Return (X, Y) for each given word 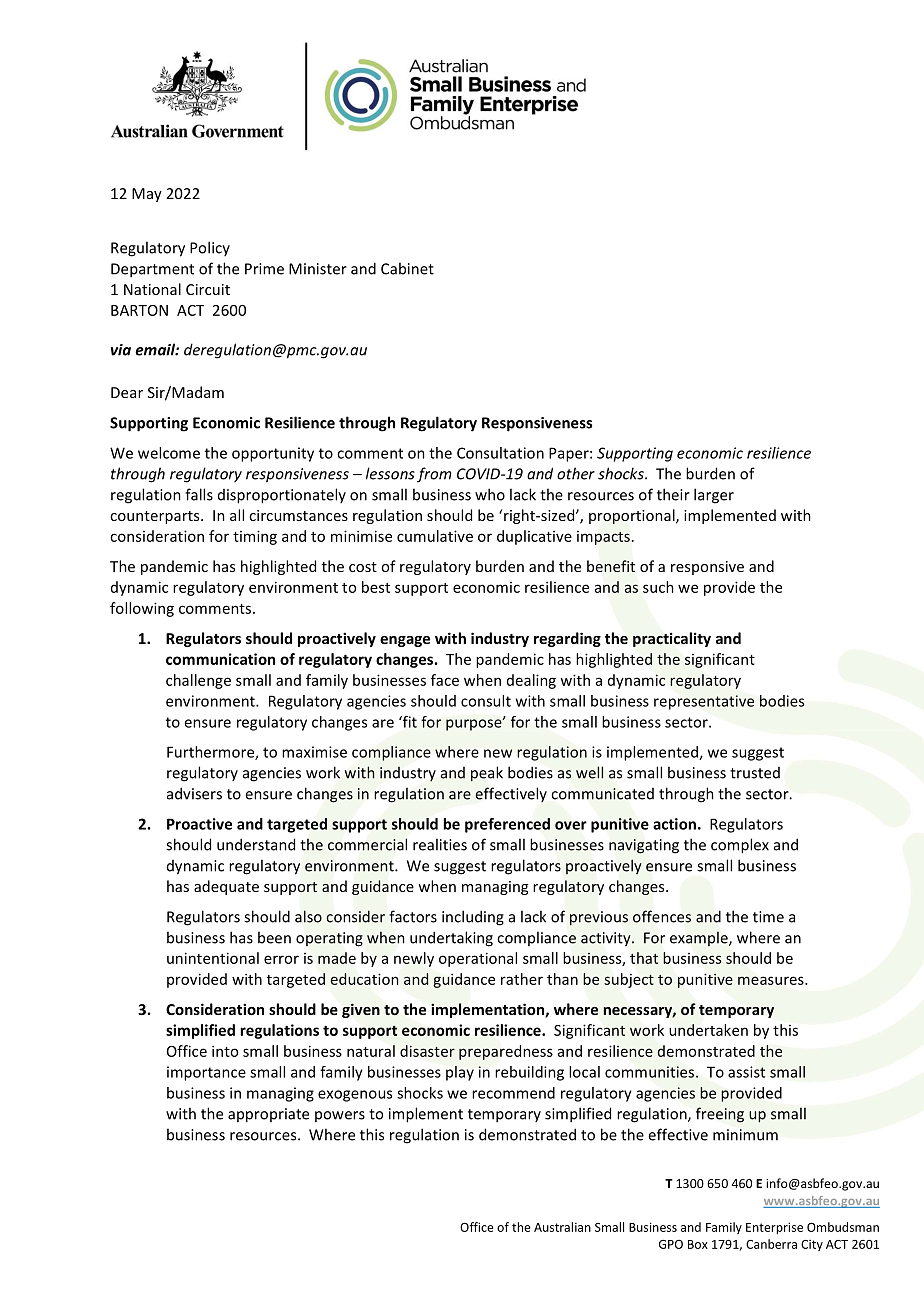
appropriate (268, 1115)
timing (255, 537)
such (658, 587)
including (473, 918)
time (768, 917)
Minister (318, 269)
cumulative (435, 536)
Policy (210, 248)
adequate (226, 887)
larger (714, 496)
